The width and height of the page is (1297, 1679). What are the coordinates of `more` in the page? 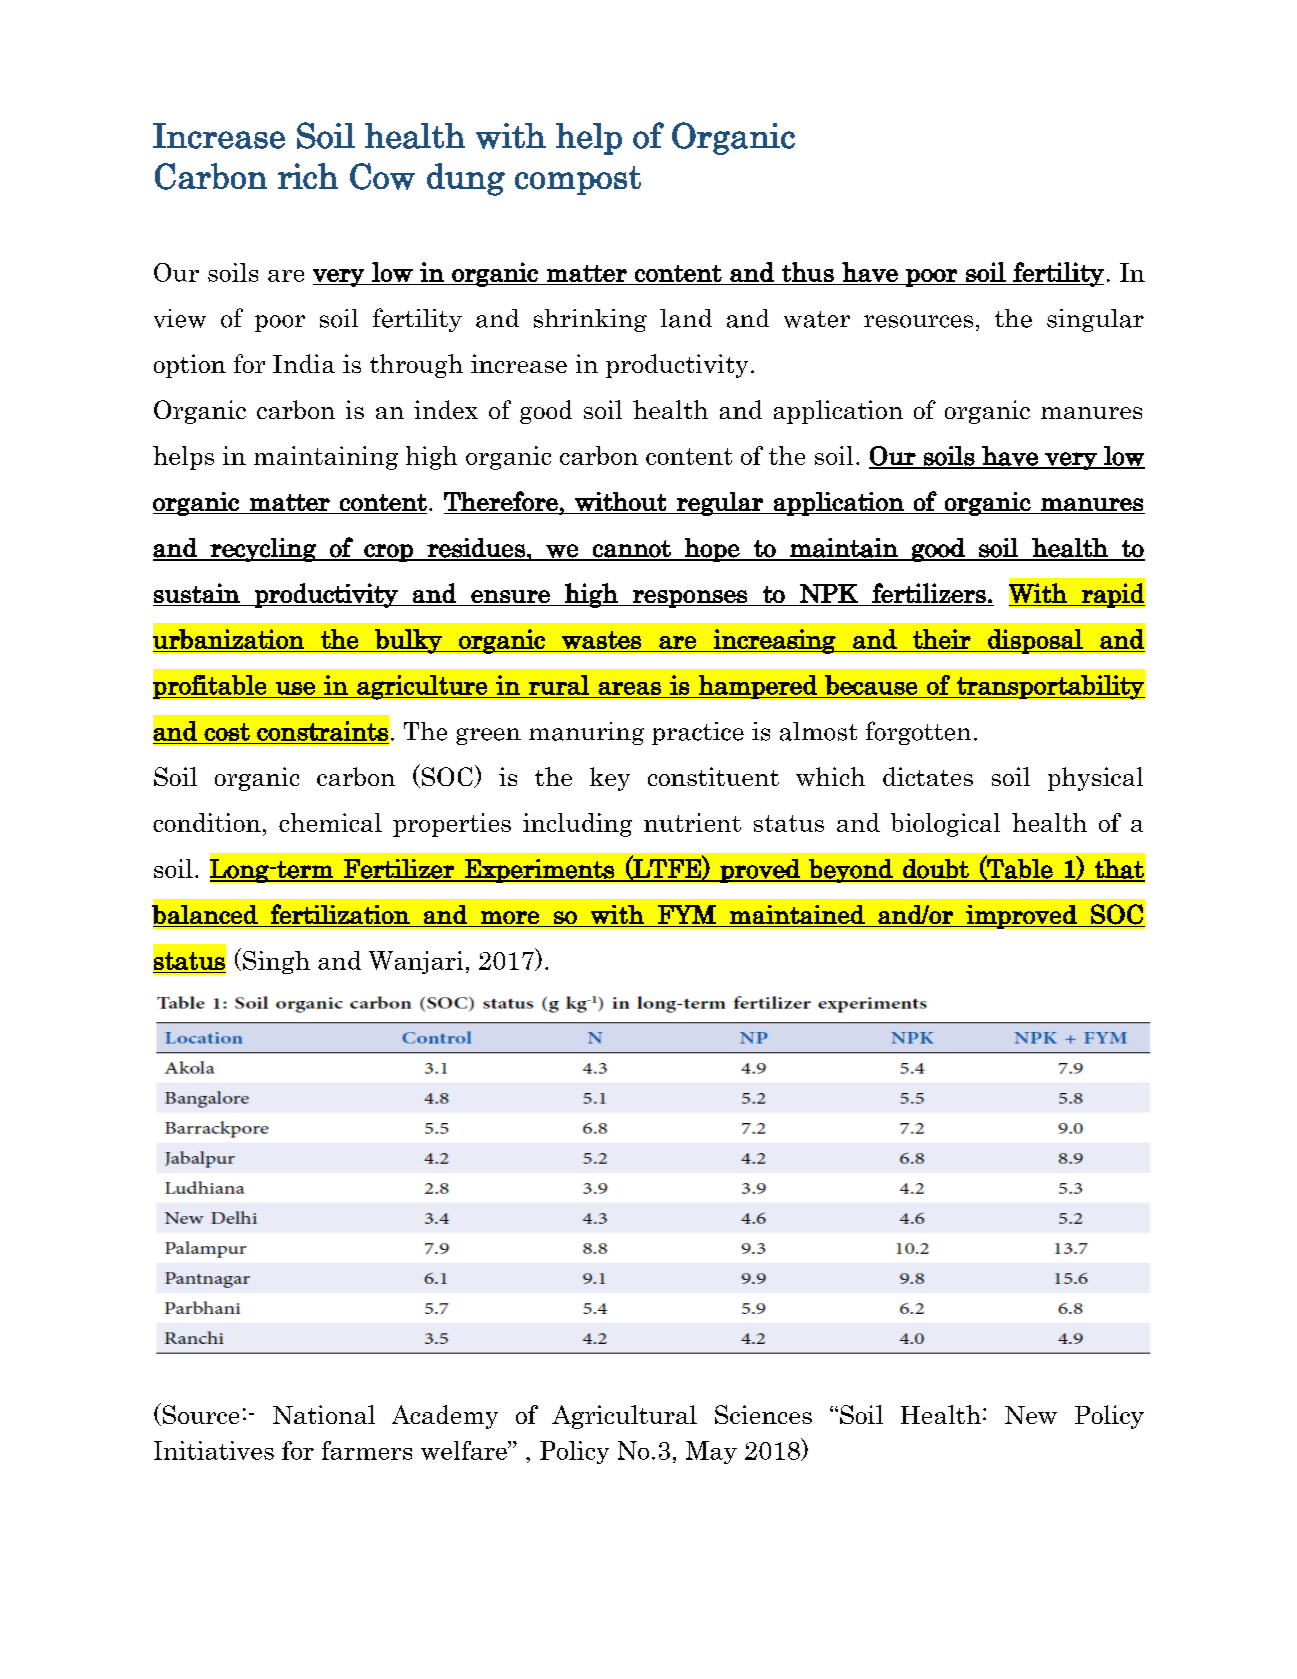 It's located at (510, 917).
